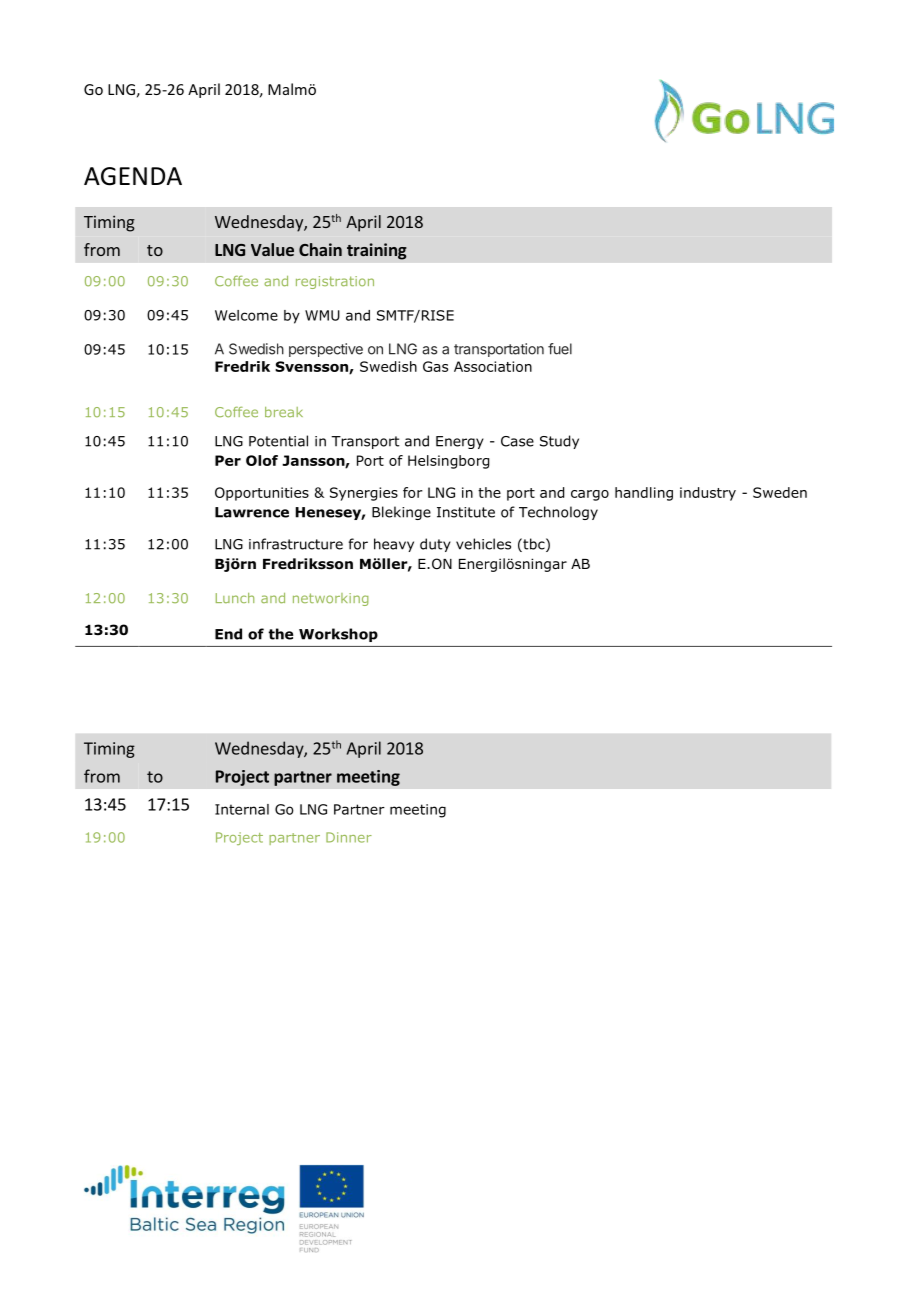 The height and width of the screenshot is (1308, 924). What do you see at coordinates (377, 251) in the screenshot?
I see `training` at bounding box center [377, 251].
